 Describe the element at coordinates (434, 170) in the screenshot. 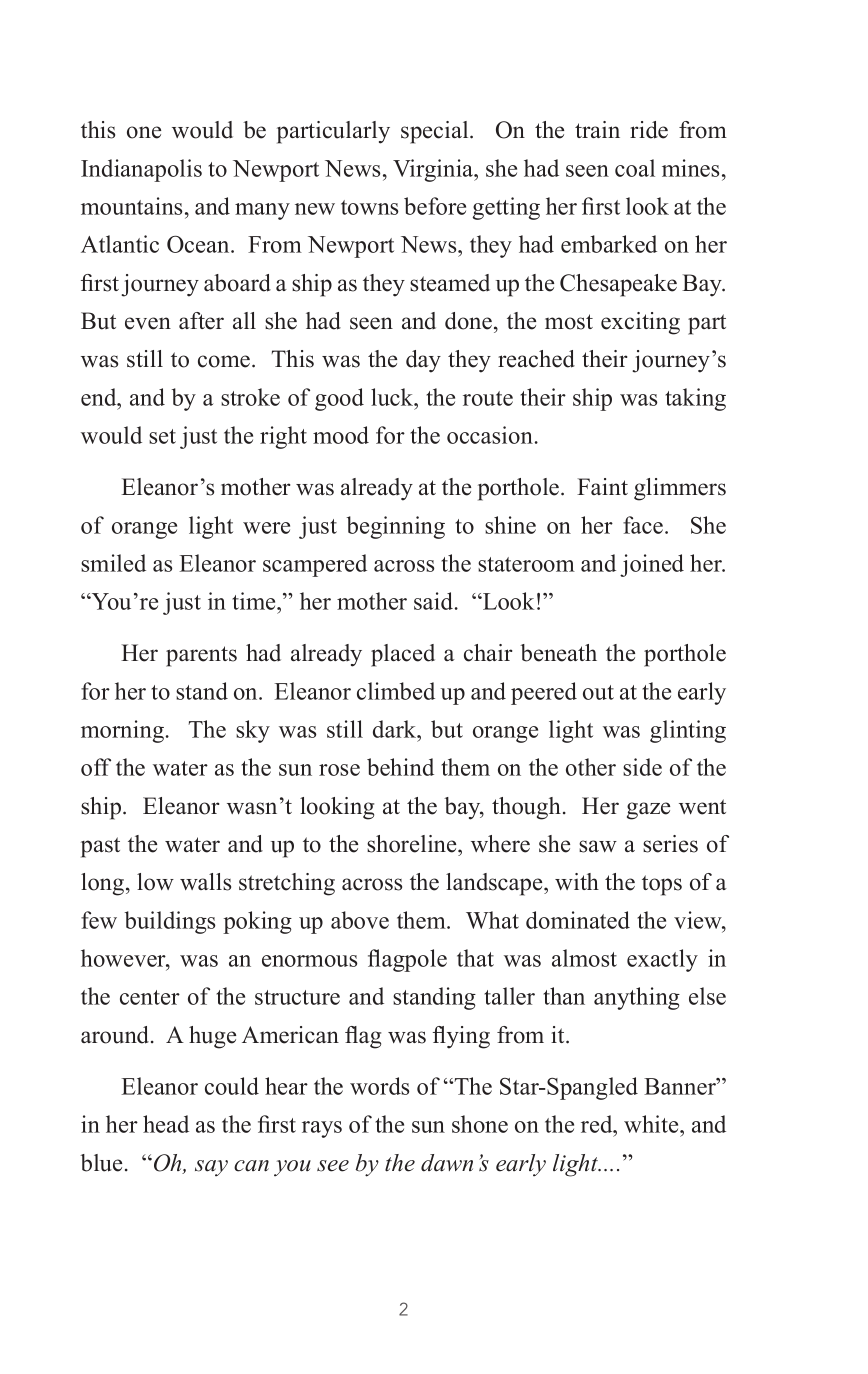

I see `Virginia` at that location.
